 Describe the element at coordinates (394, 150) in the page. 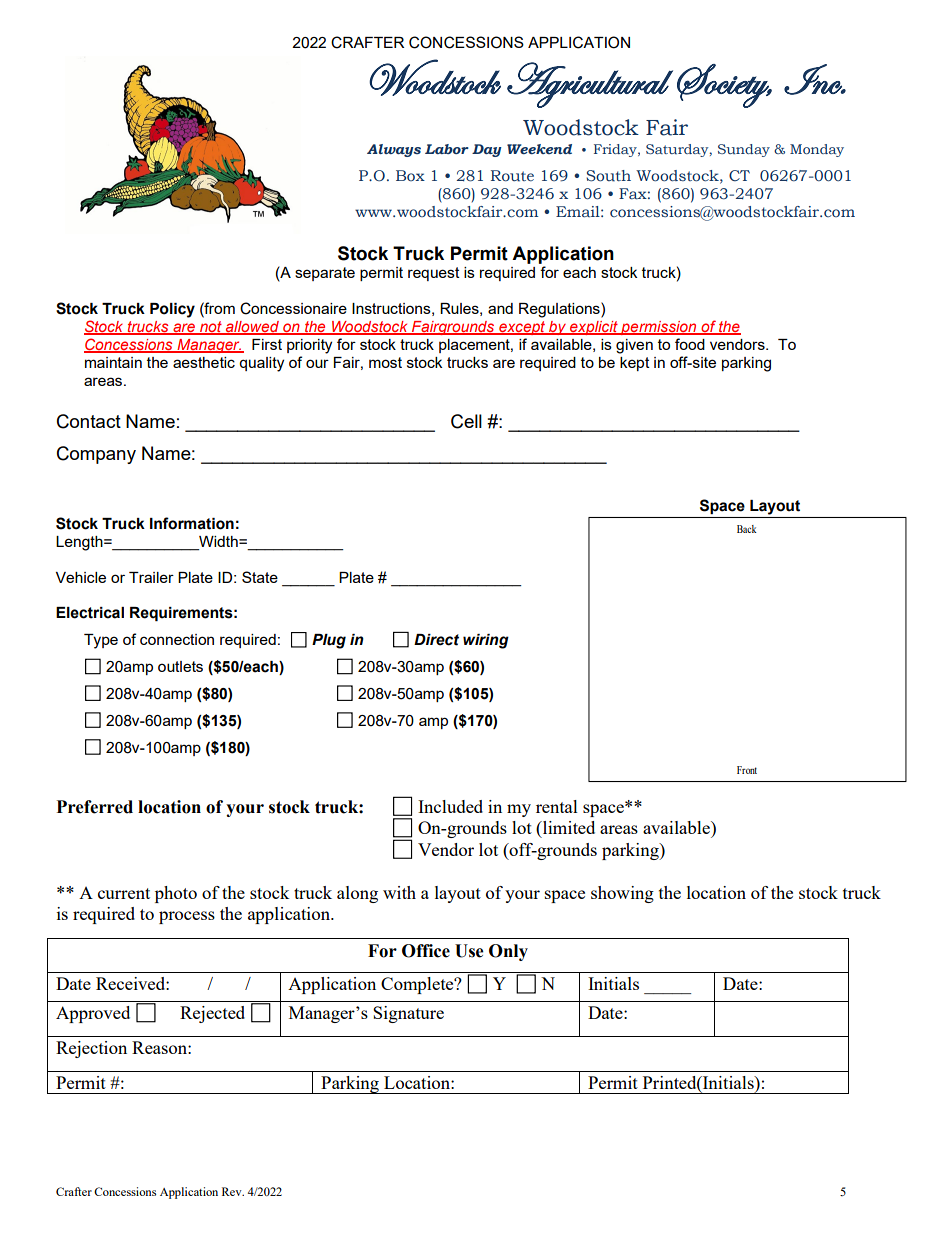

I see `Always` at that location.
